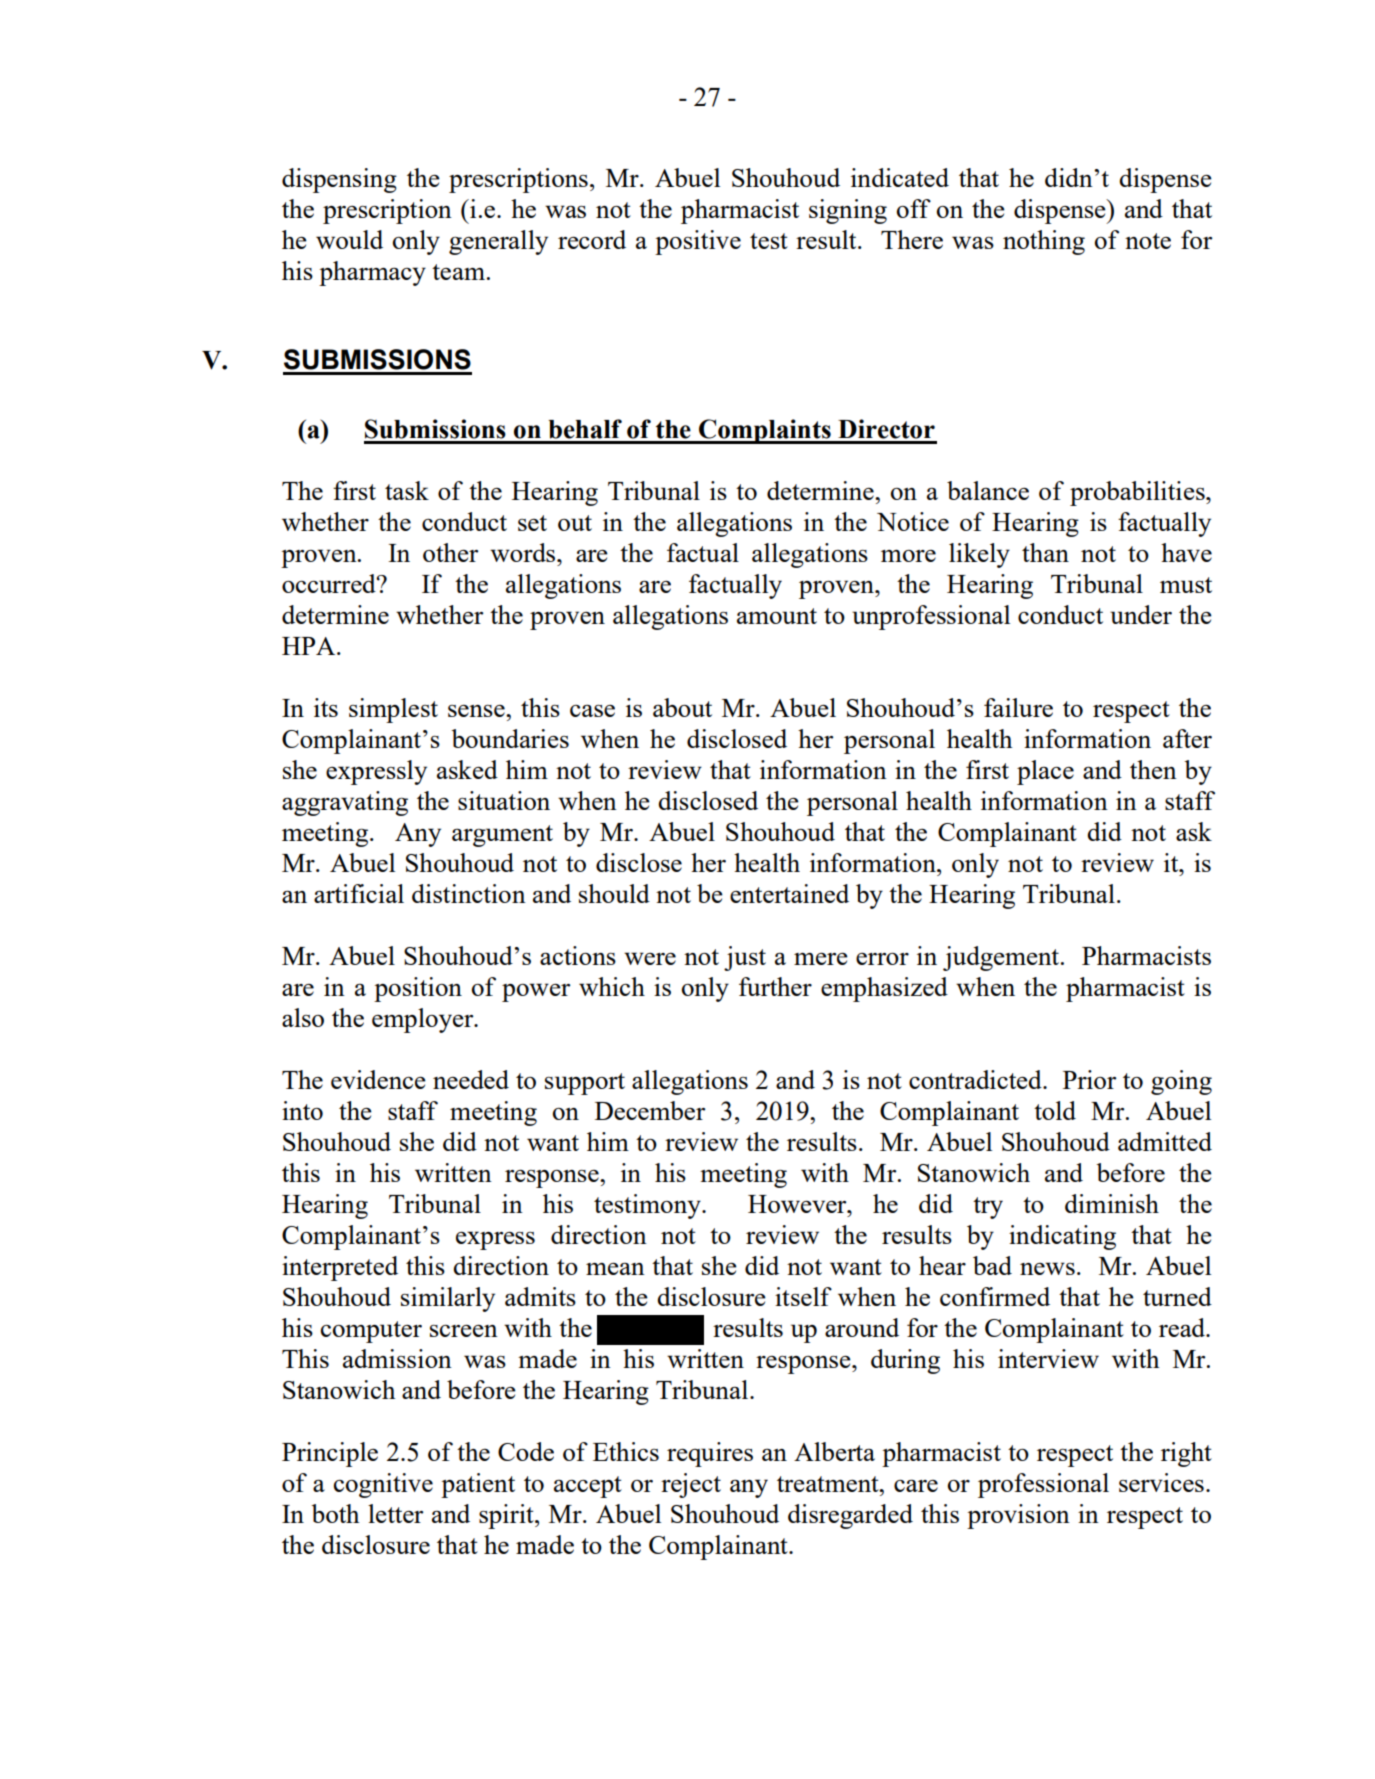 The image size is (1375, 1779). I want to click on evidence, so click(378, 1079).
